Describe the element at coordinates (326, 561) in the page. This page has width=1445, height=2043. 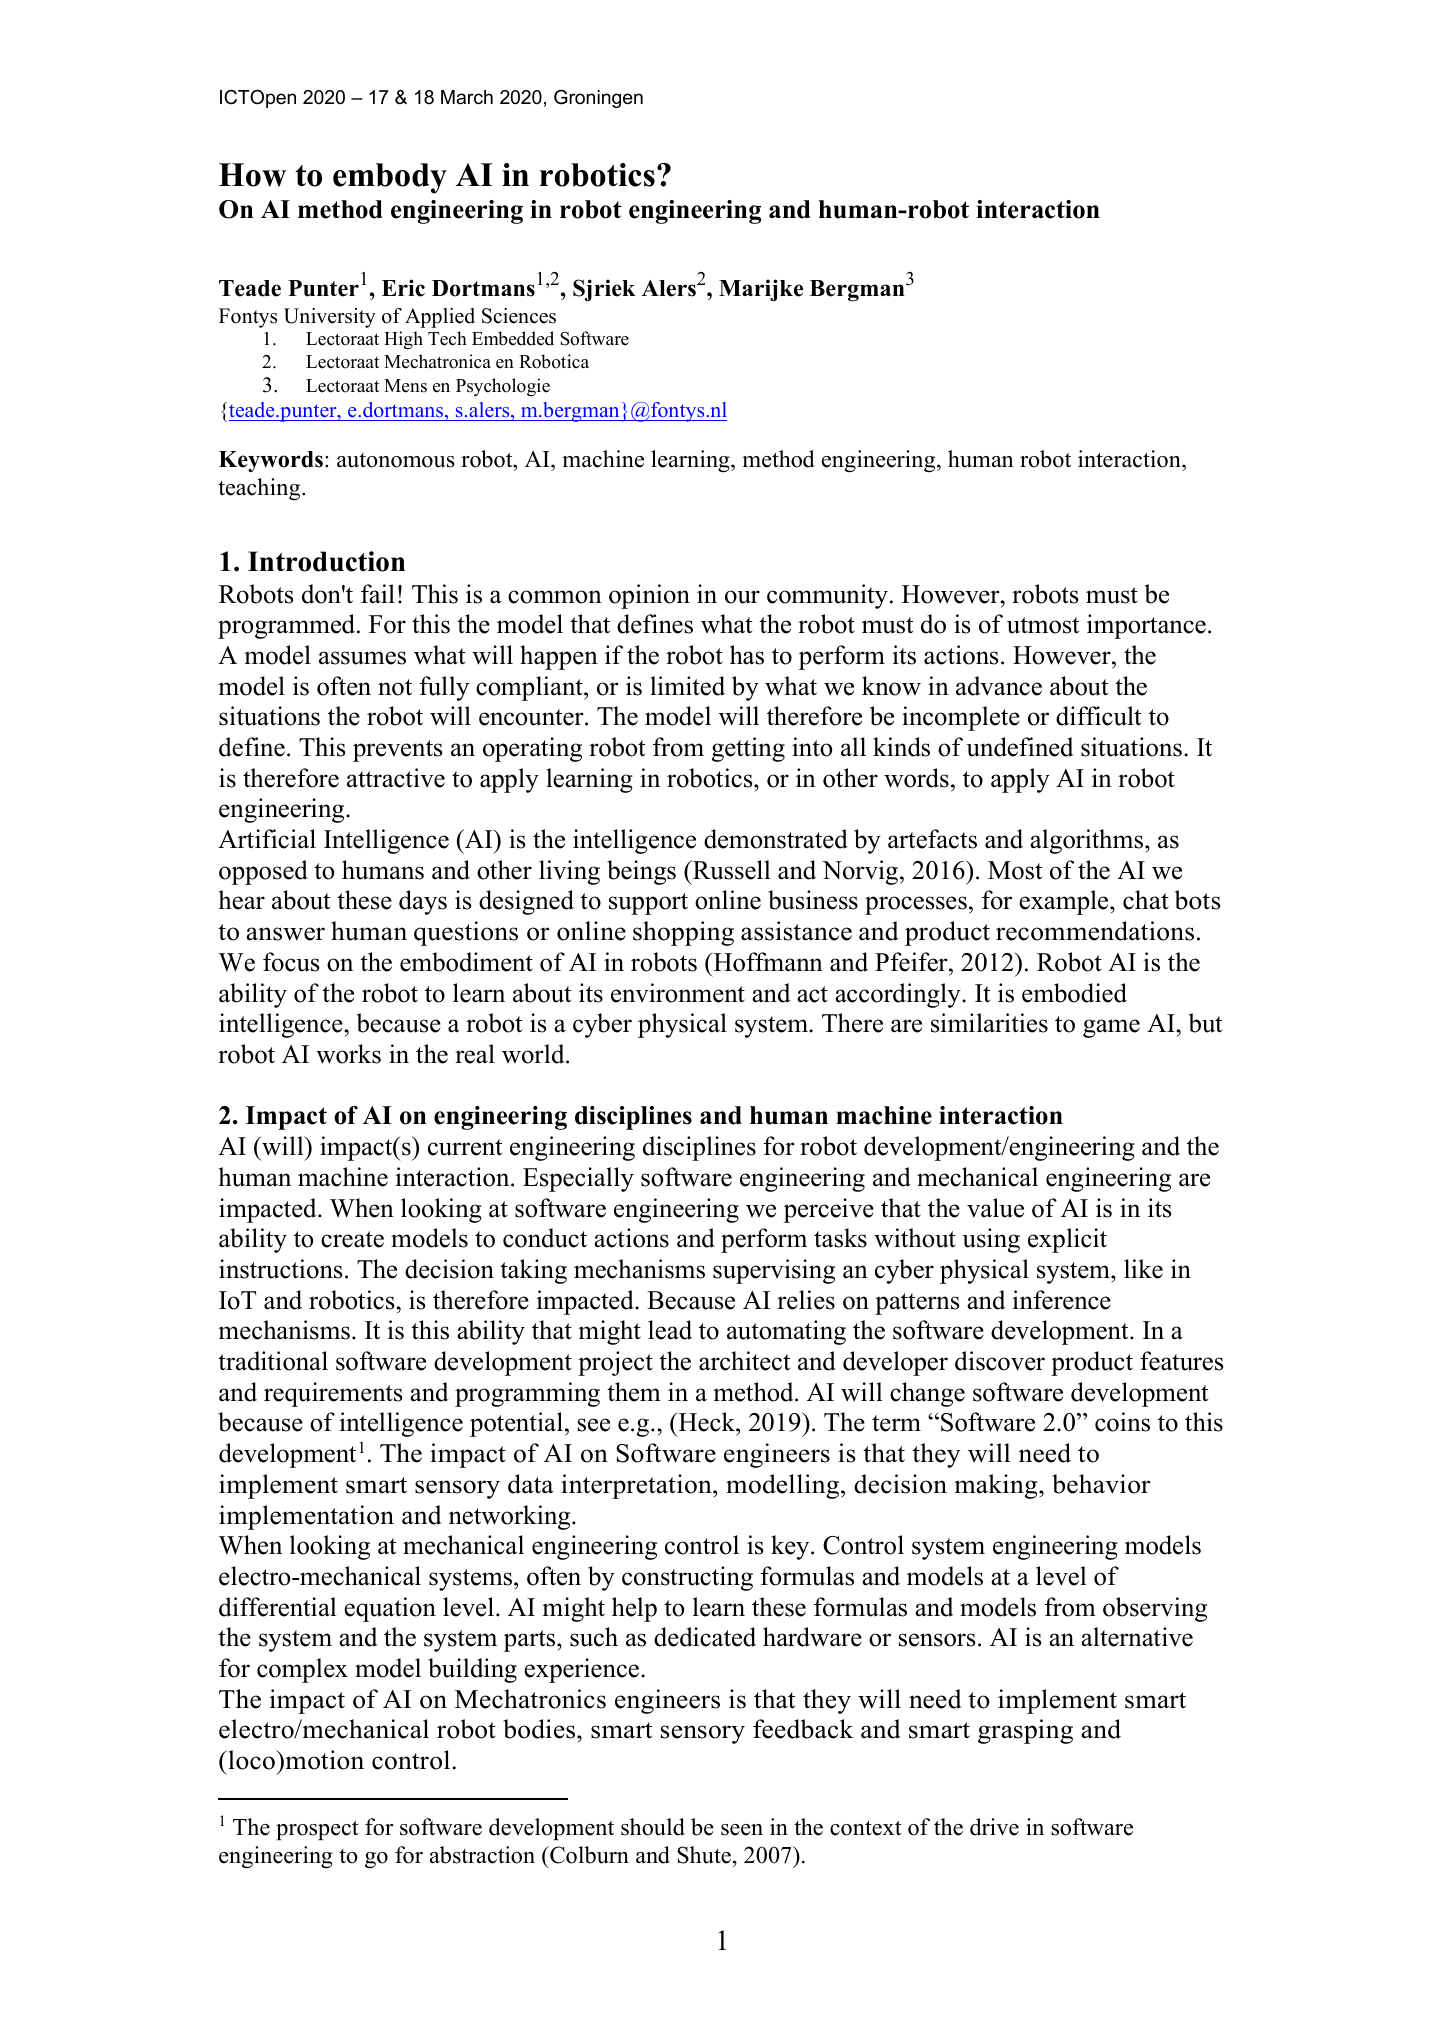
I see `Introduction` at that location.
